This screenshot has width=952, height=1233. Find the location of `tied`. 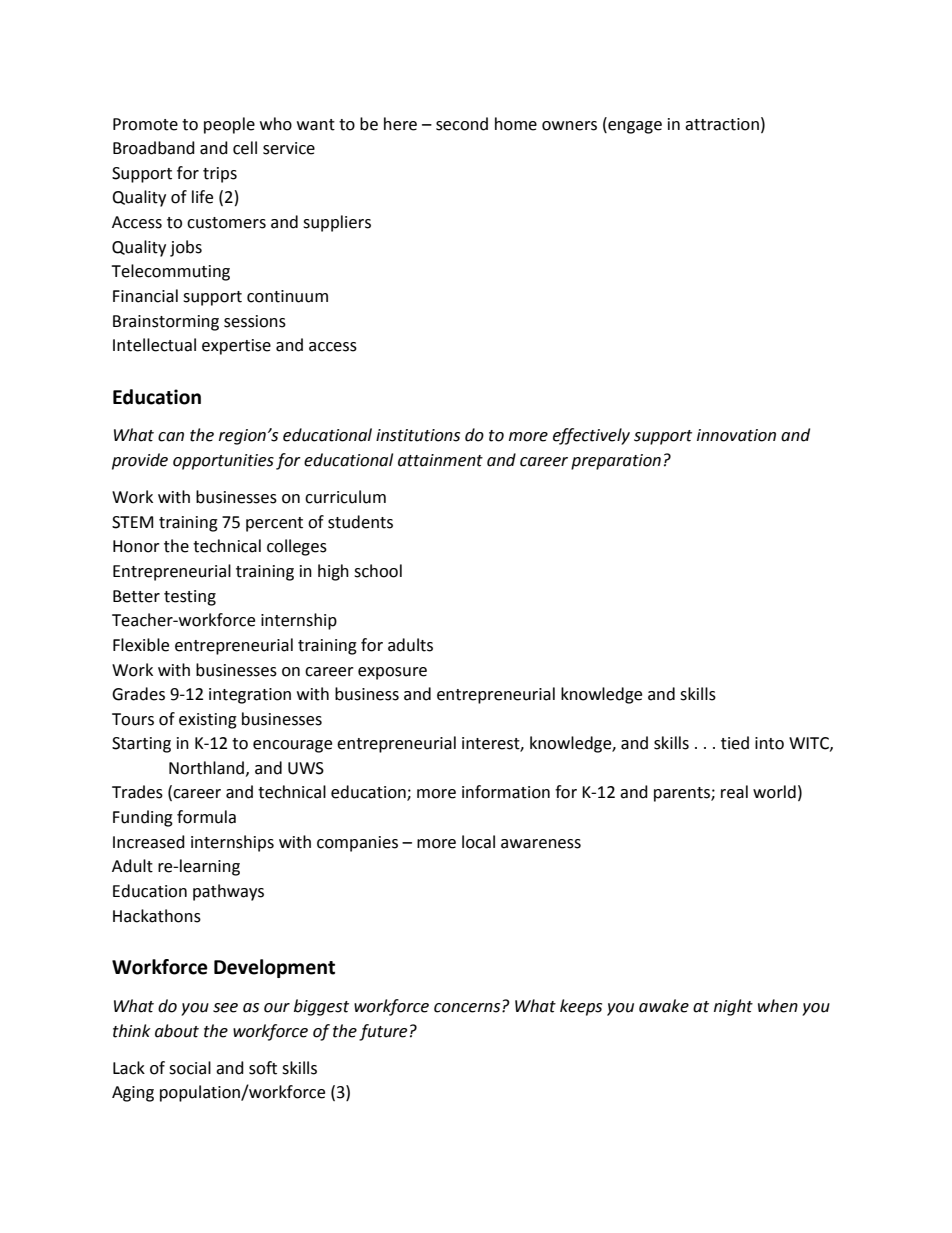

tied is located at coordinates (735, 743).
